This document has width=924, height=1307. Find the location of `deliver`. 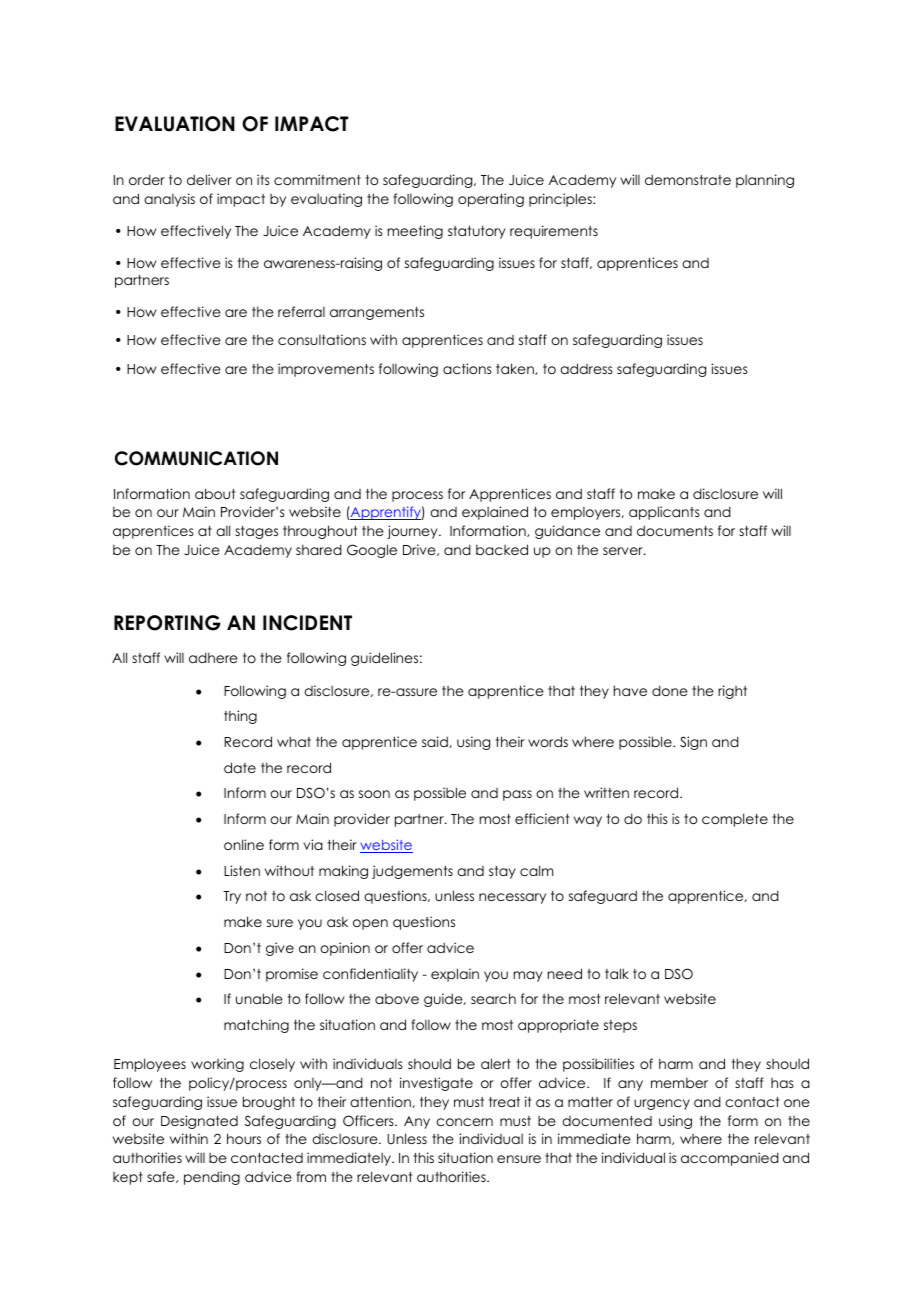

deliver is located at coordinates (209, 179).
